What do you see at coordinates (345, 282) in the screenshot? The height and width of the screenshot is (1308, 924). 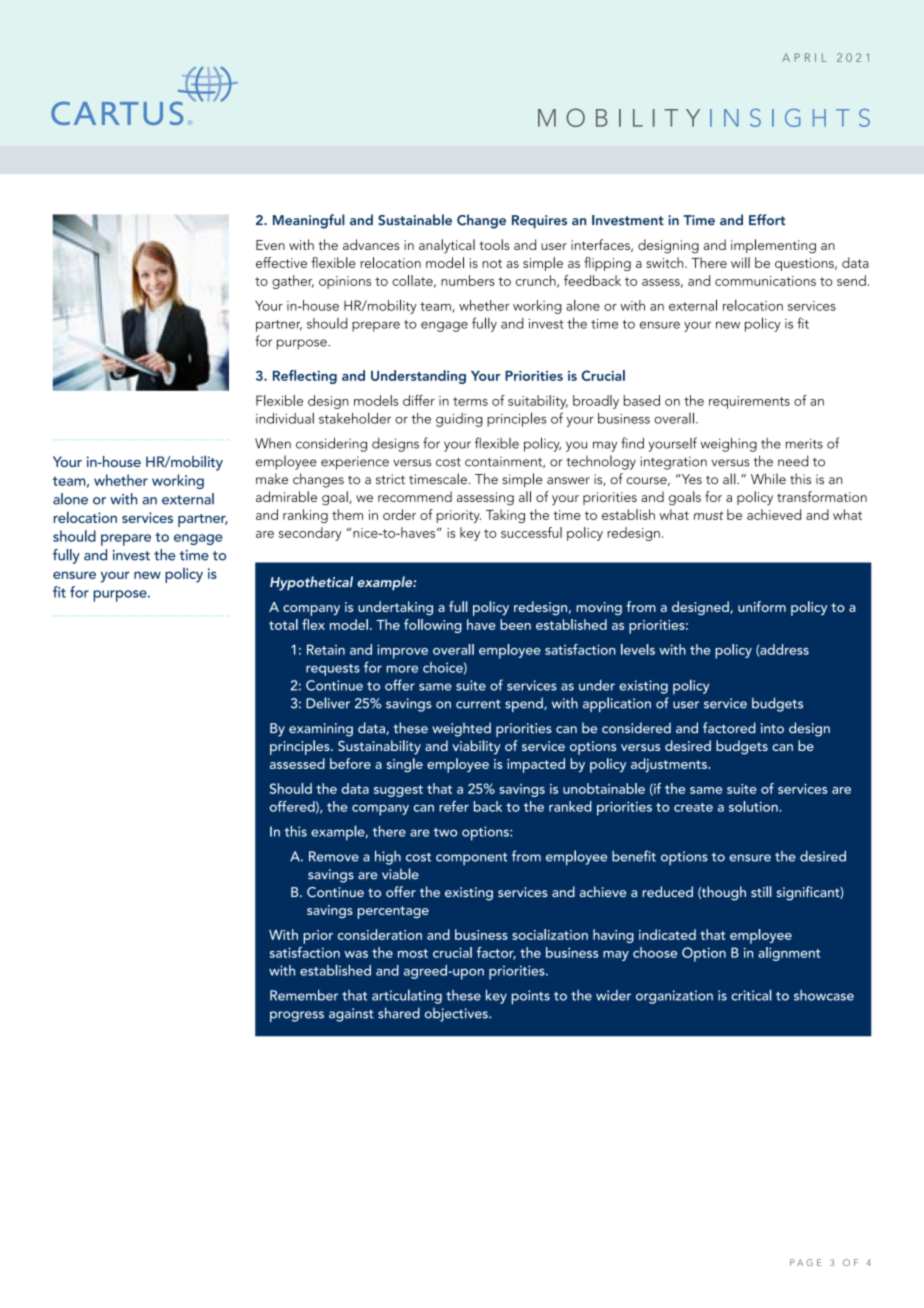 I see `opinions` at bounding box center [345, 282].
